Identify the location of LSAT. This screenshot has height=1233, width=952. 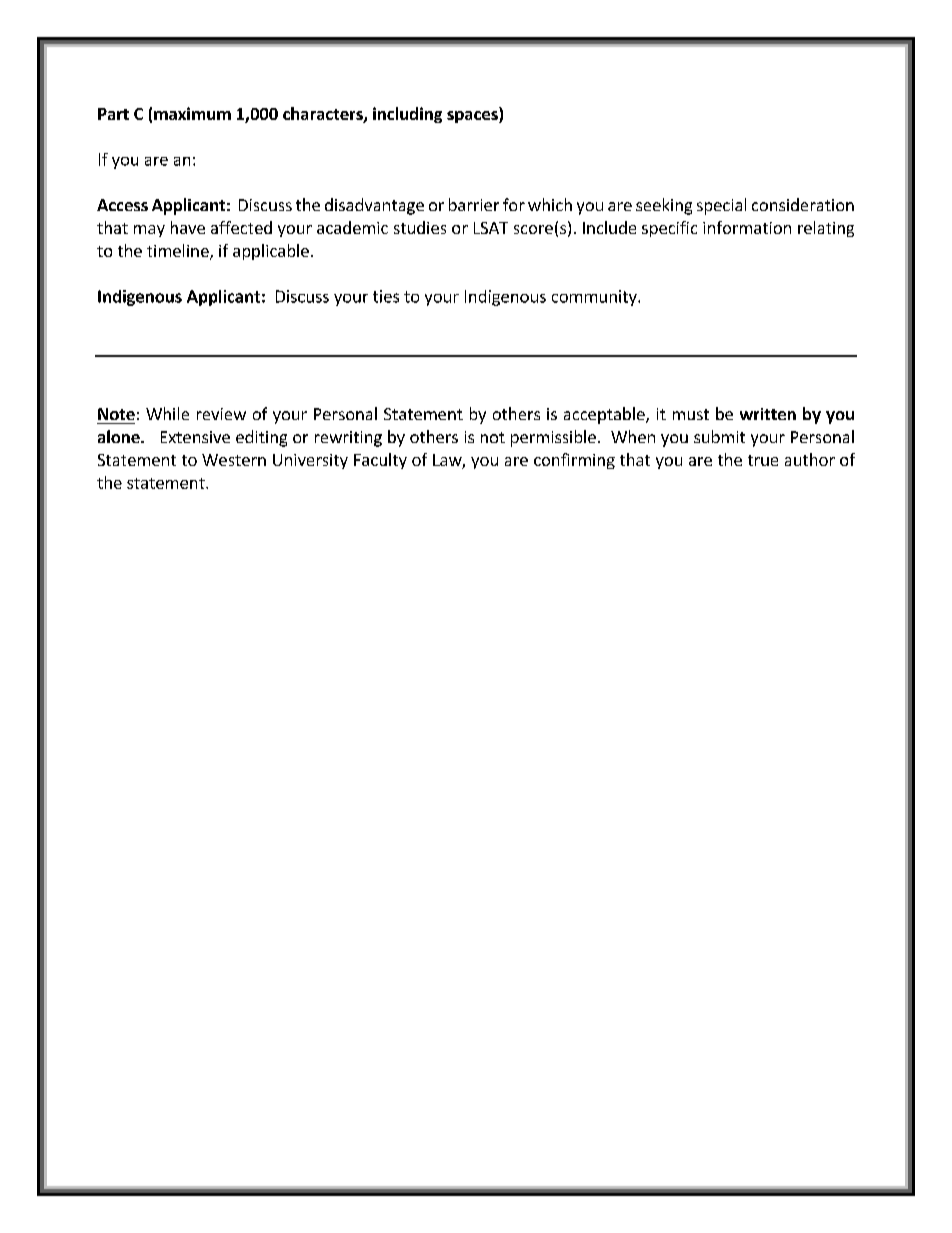
(491, 228).
